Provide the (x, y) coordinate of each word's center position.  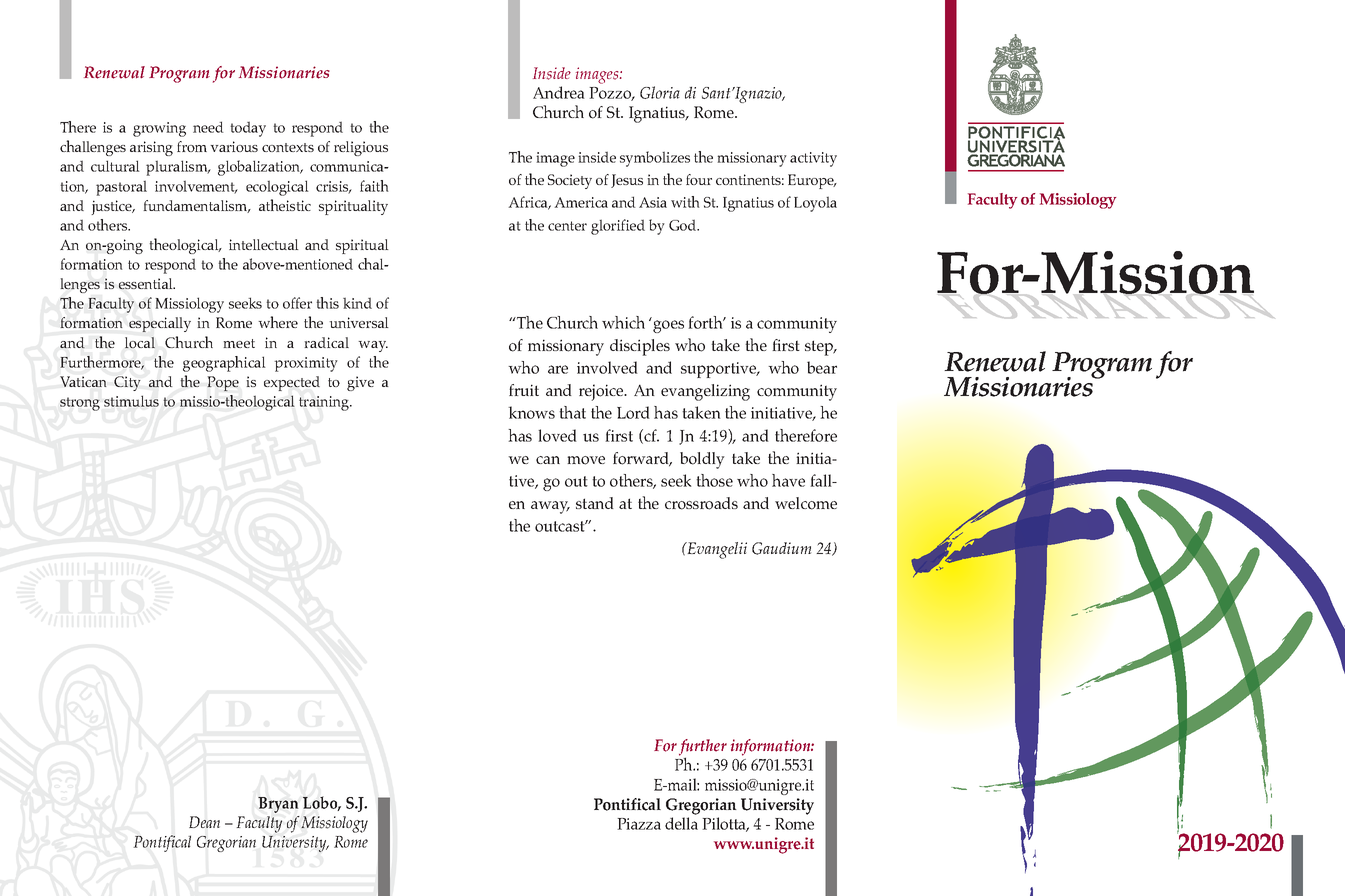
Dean (204, 822)
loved (557, 435)
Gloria (660, 92)
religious (361, 148)
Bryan (278, 805)
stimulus (131, 401)
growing (159, 129)
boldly (702, 460)
